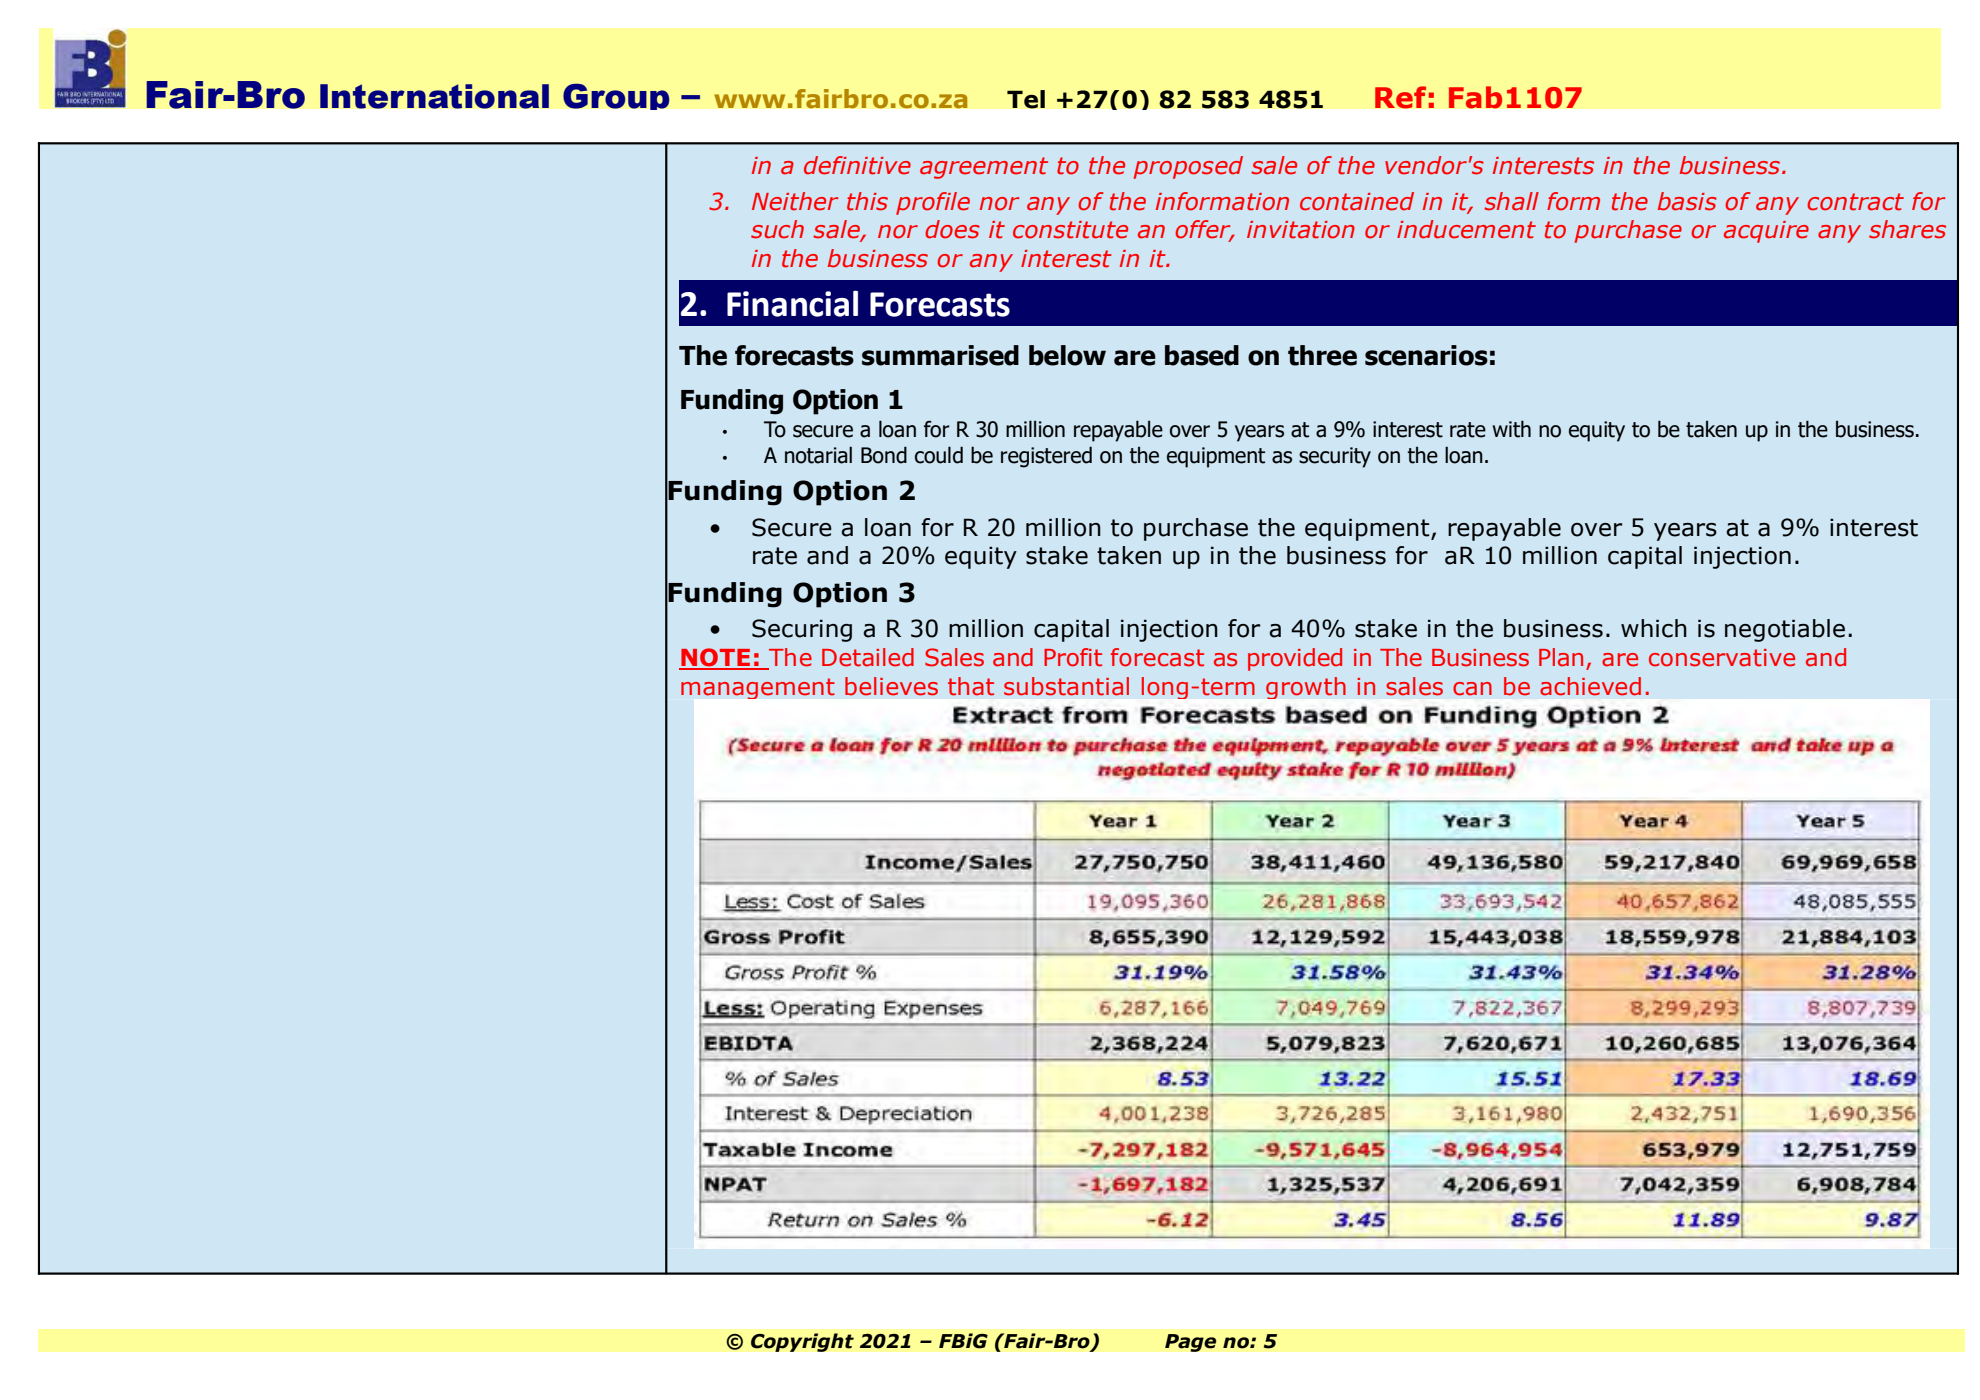 The width and height of the screenshot is (1980, 1400). What do you see at coordinates (971, 686) in the screenshot?
I see `that` at bounding box center [971, 686].
